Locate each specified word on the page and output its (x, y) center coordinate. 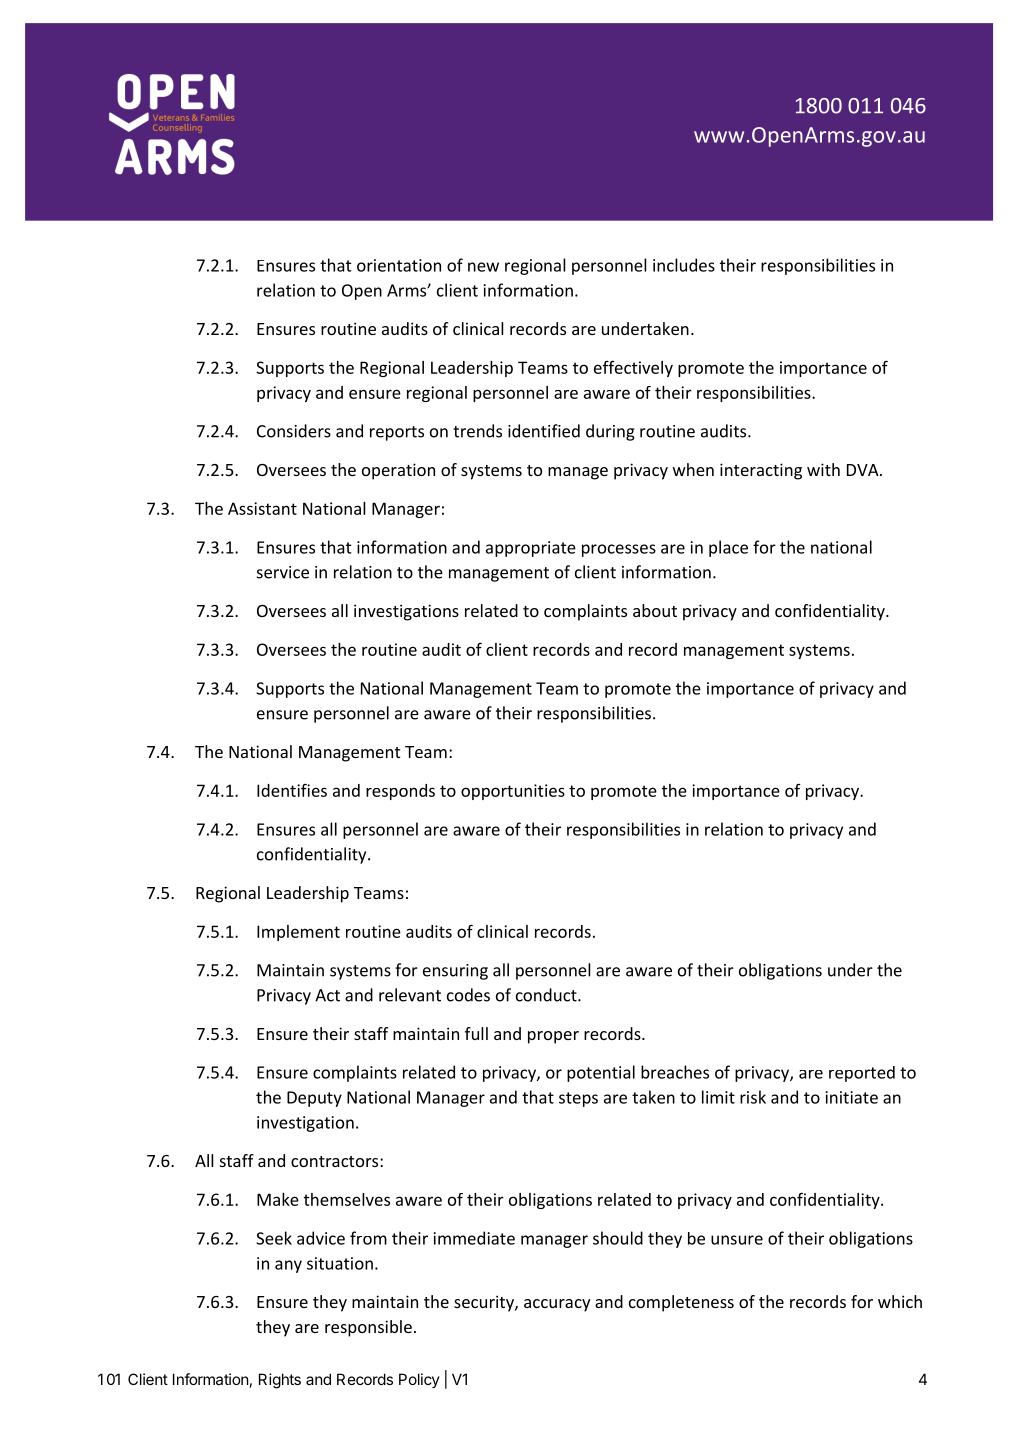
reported (862, 1074)
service (283, 572)
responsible (368, 1328)
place (728, 548)
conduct (547, 995)
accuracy (557, 1305)
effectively (633, 369)
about (655, 610)
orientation (399, 265)
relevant (410, 995)
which (900, 1301)
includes (684, 265)
